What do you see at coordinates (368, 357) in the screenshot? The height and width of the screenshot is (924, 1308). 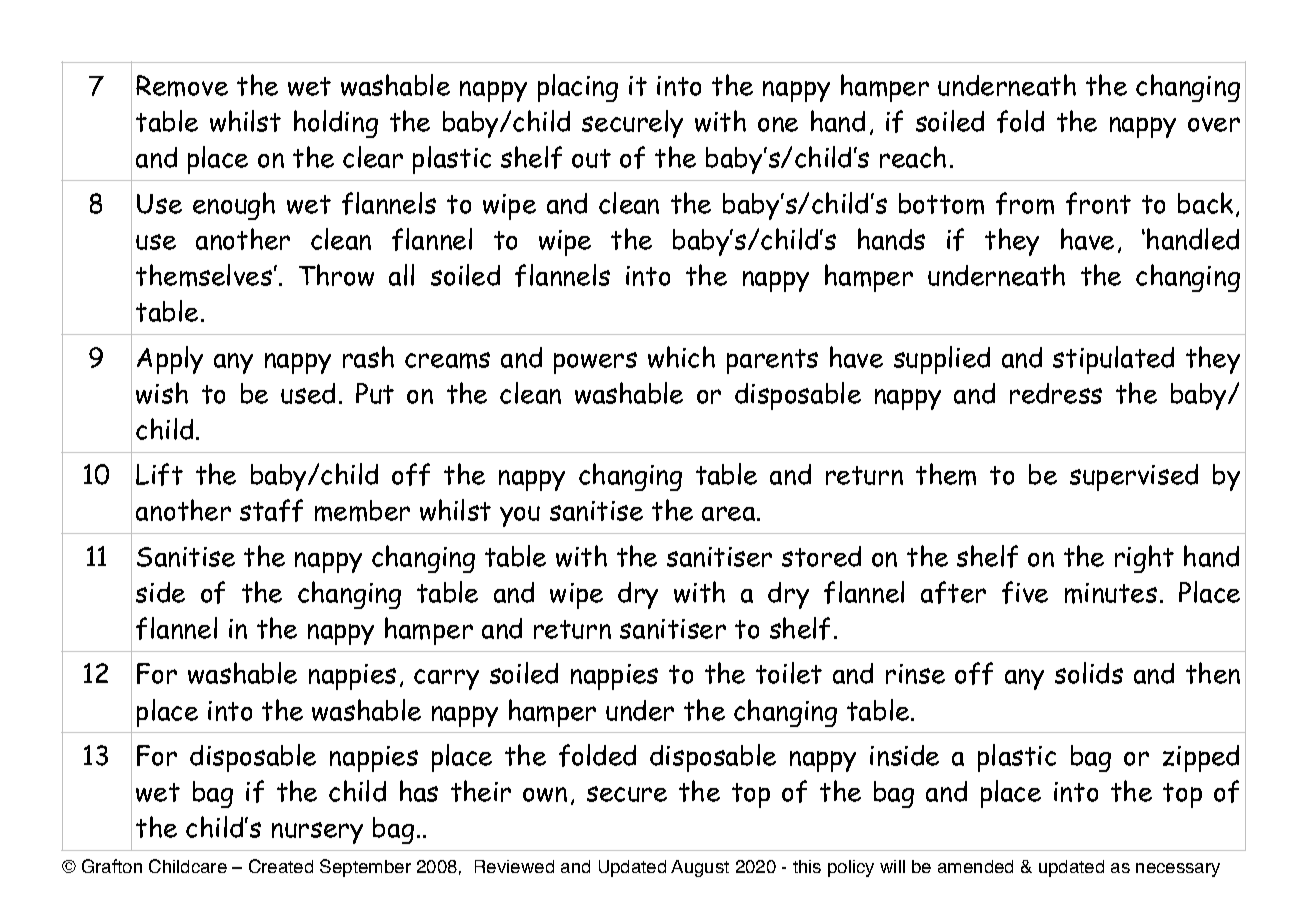 I see `rash` at bounding box center [368, 357].
